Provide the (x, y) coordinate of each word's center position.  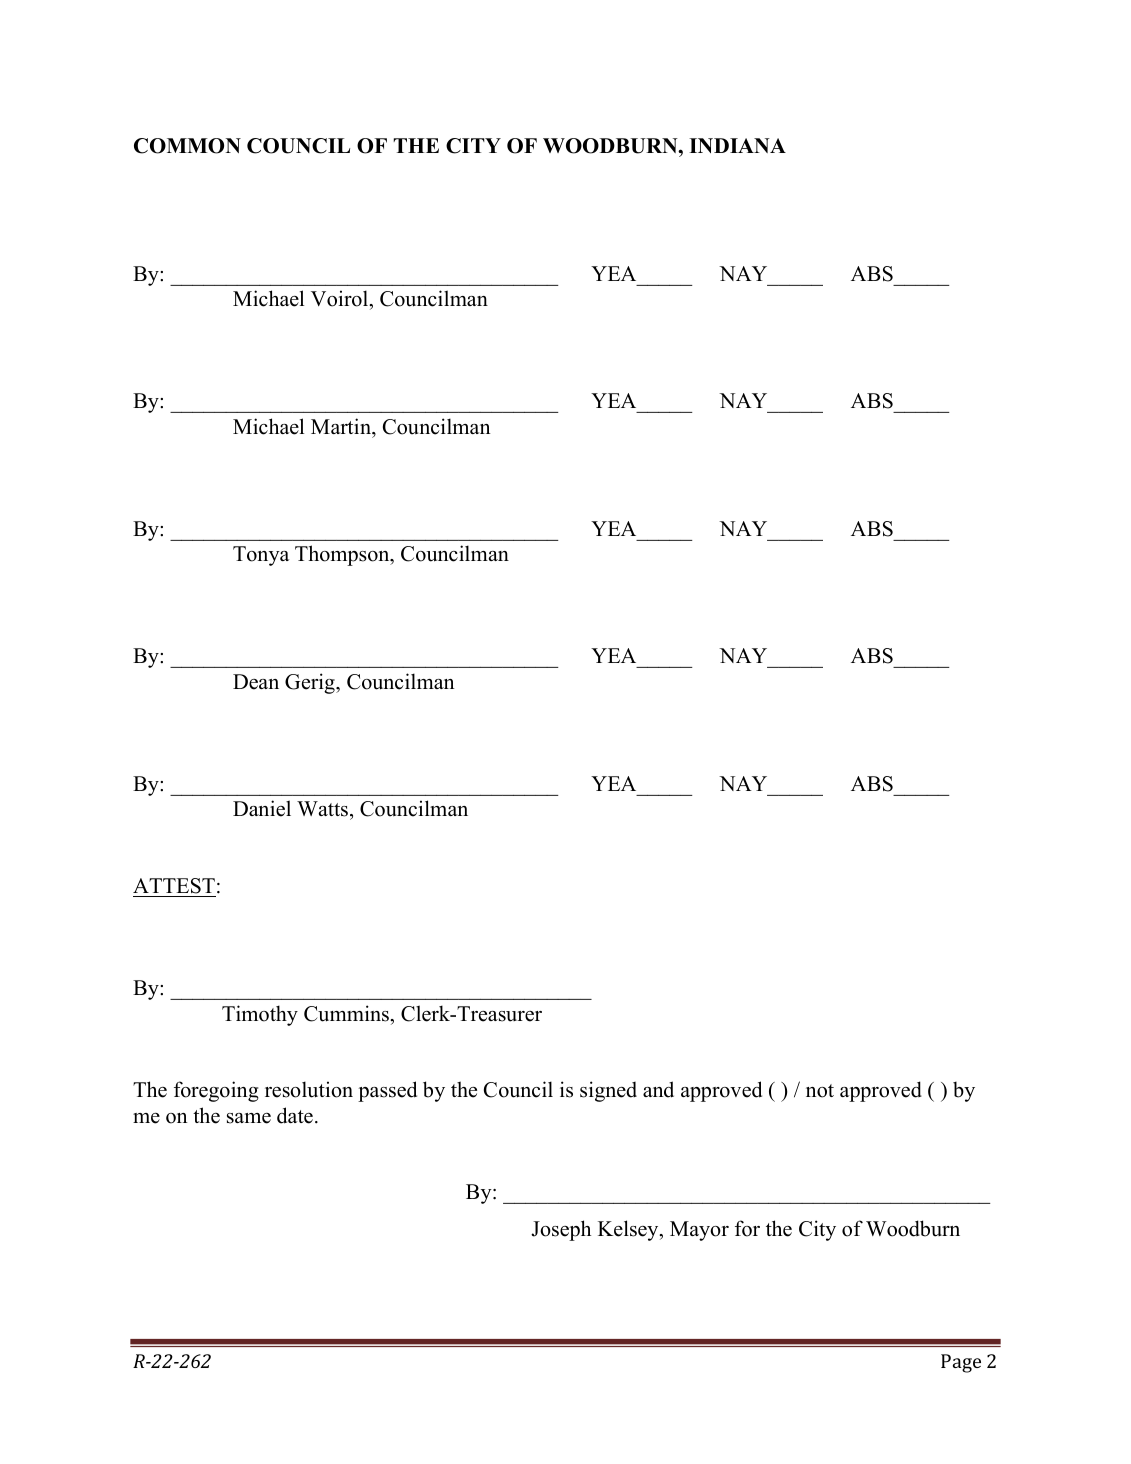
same (249, 1118)
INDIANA (737, 145)
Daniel (262, 808)
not (820, 1091)
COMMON (187, 146)
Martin (342, 426)
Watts (322, 809)
